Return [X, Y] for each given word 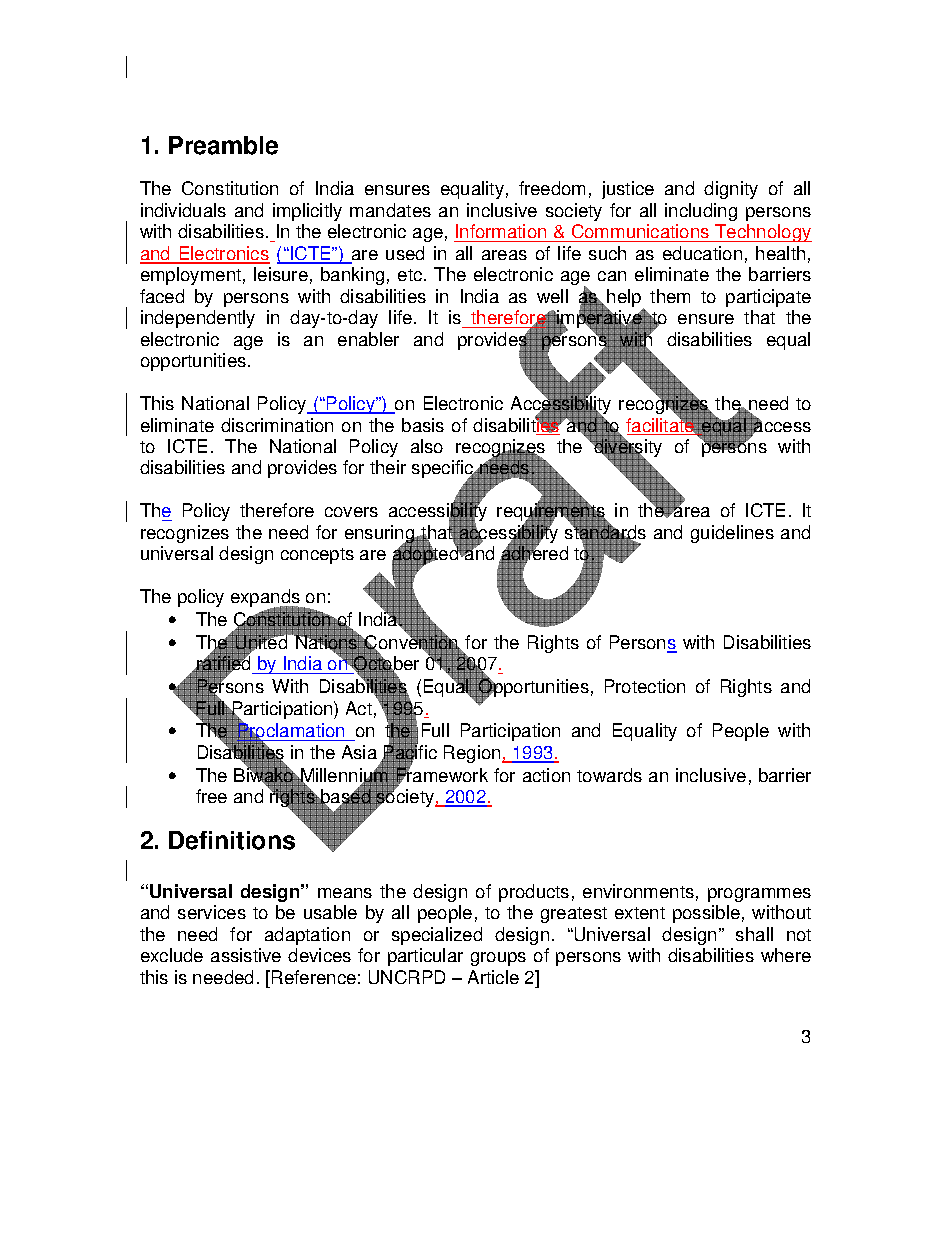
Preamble [223, 145]
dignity [731, 190]
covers [351, 512]
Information [501, 233]
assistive [246, 955]
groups [498, 959]
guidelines [732, 534]
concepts [317, 556]
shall [754, 934]
